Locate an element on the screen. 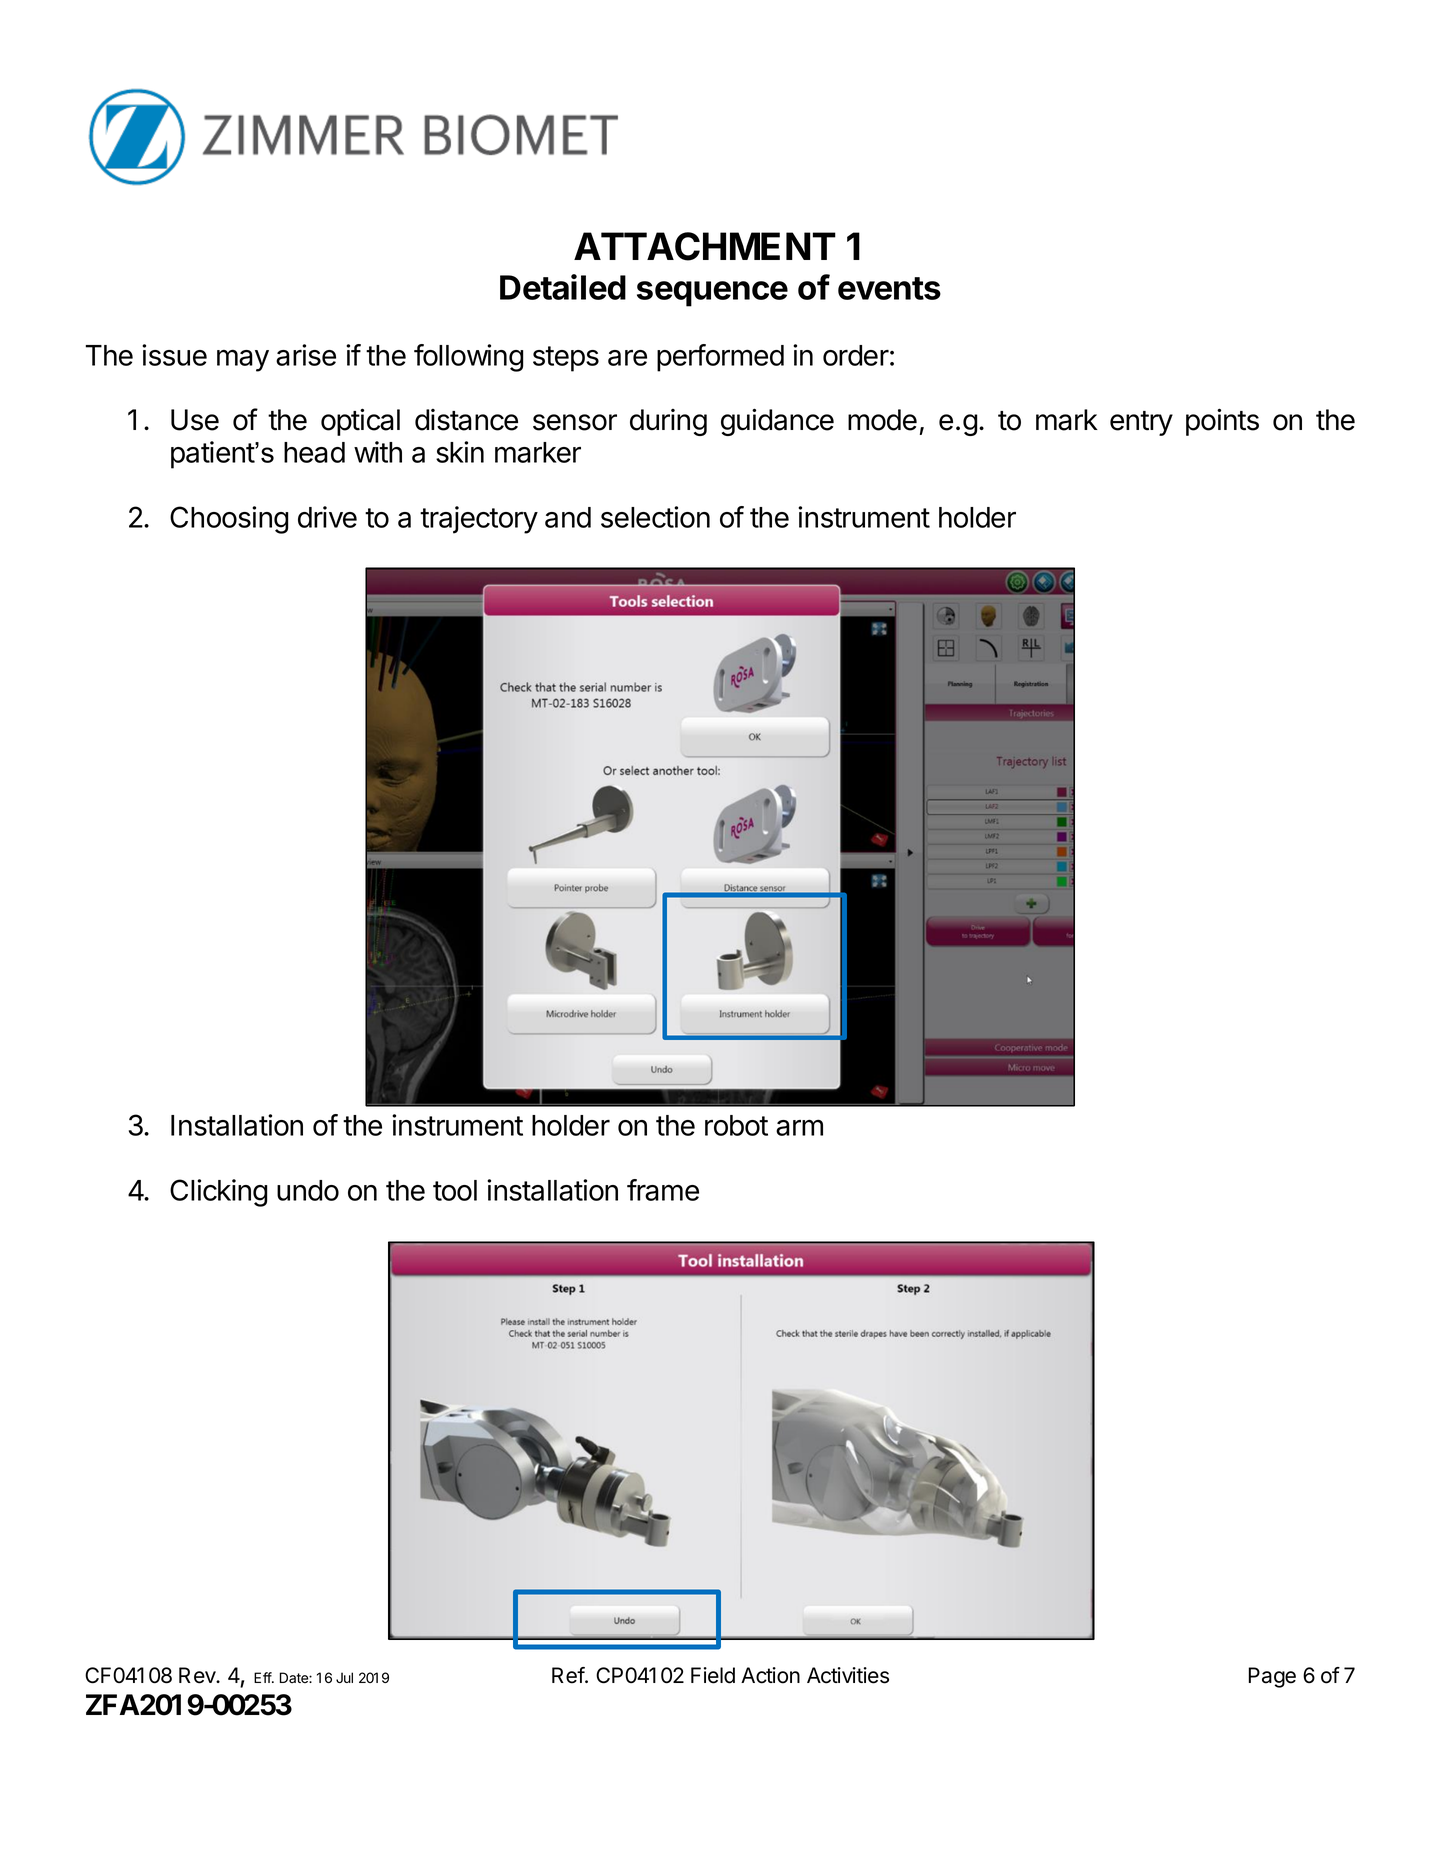 Image resolution: width=1440 pixels, height=1864 pixels. Page is located at coordinates (1272, 1677).
